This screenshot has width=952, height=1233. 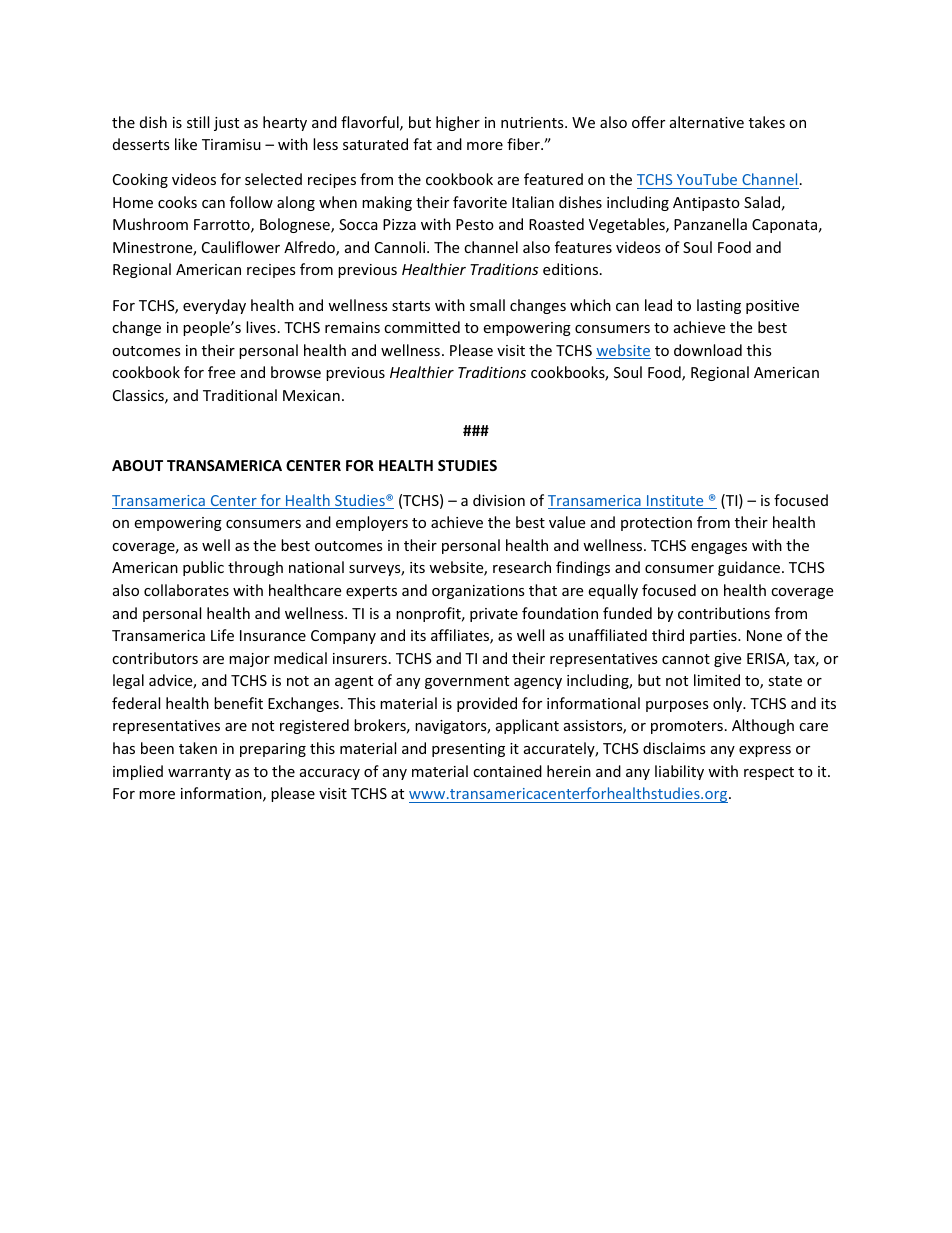 What do you see at coordinates (724, 613) in the screenshot?
I see `contributions` at bounding box center [724, 613].
